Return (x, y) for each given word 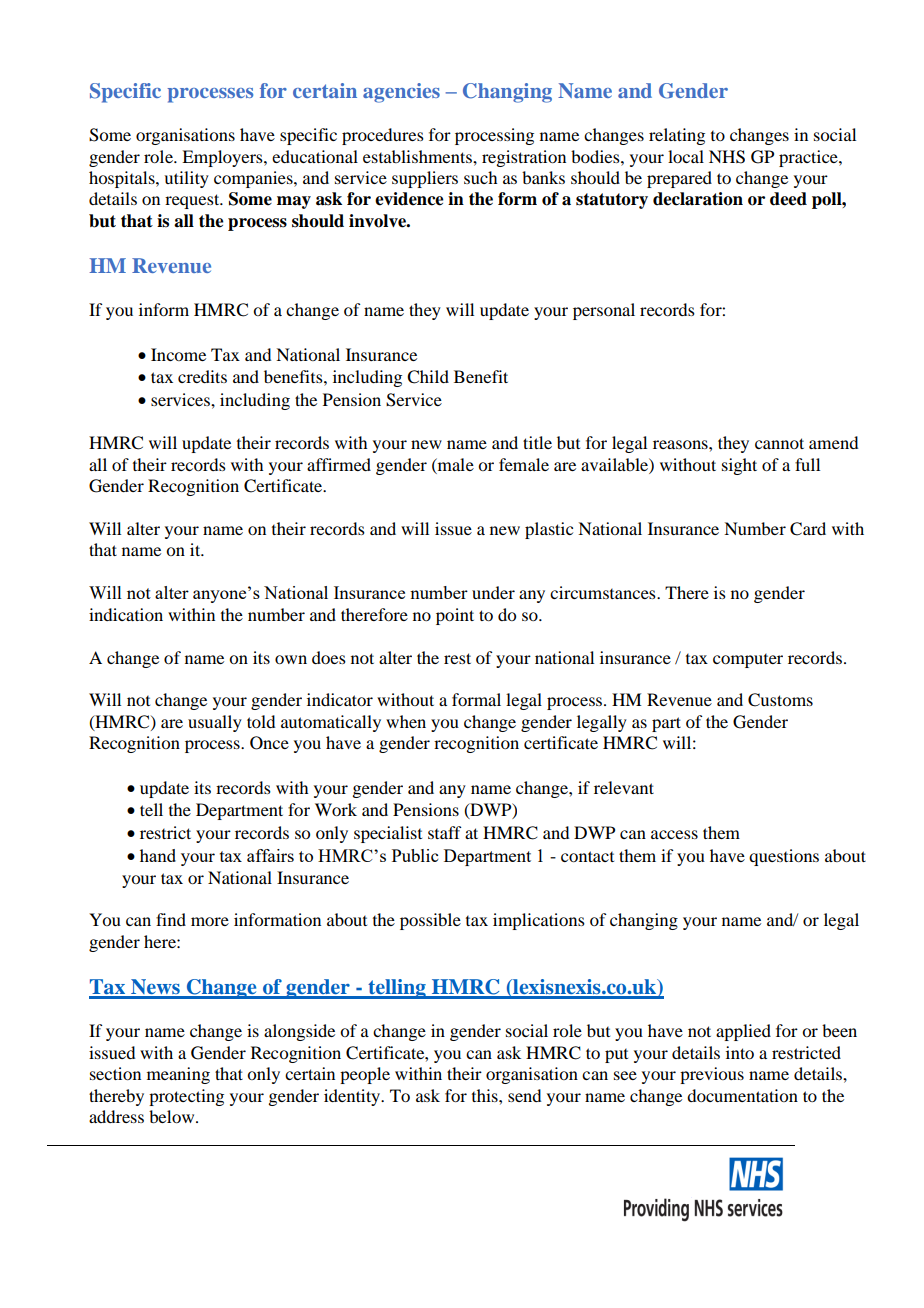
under (493, 592)
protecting (186, 1097)
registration (524, 158)
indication (126, 614)
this (486, 1095)
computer (748, 661)
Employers (223, 158)
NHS (727, 157)
